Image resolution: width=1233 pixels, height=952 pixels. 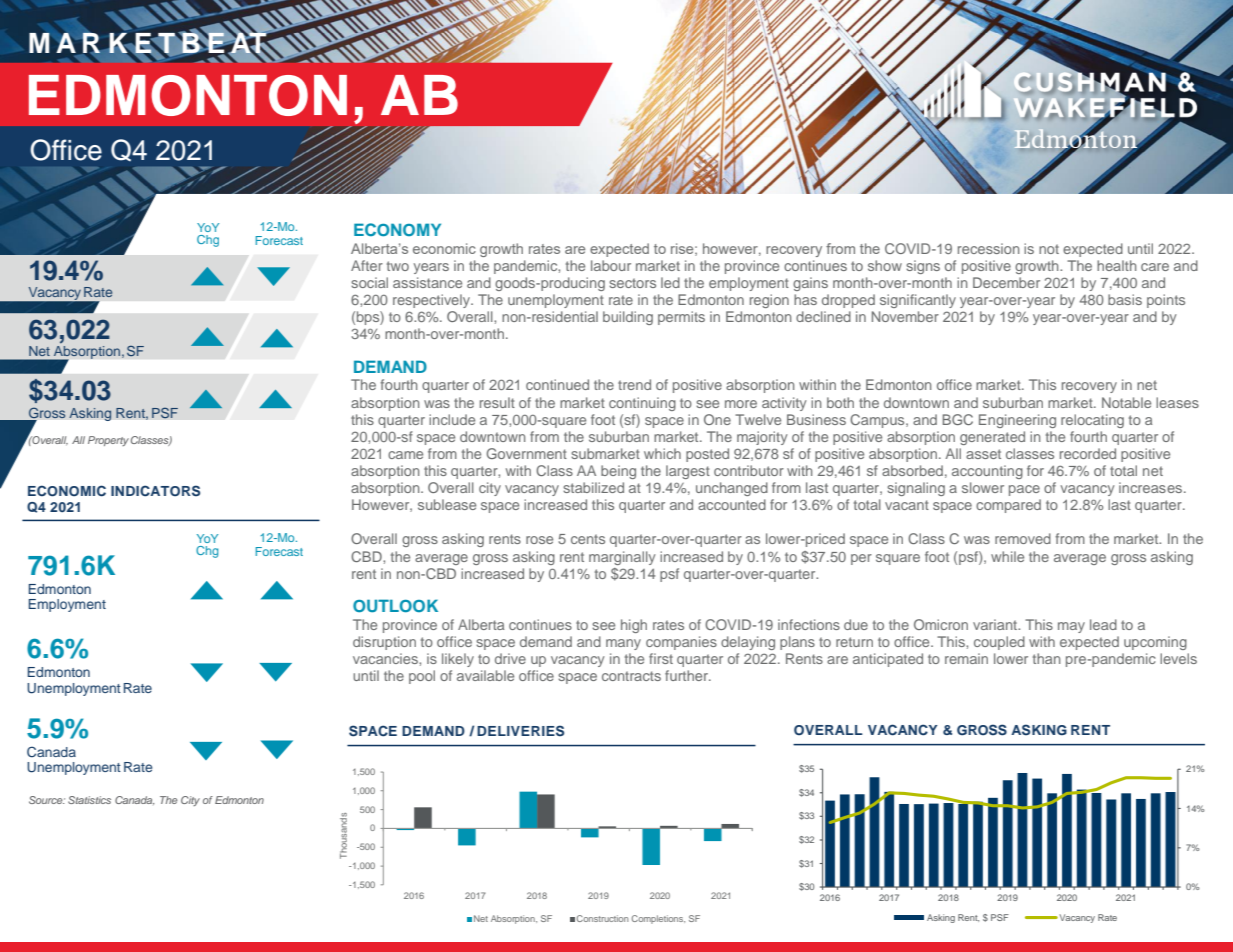 What do you see at coordinates (622, 558) in the document?
I see `marginally` at bounding box center [622, 558].
